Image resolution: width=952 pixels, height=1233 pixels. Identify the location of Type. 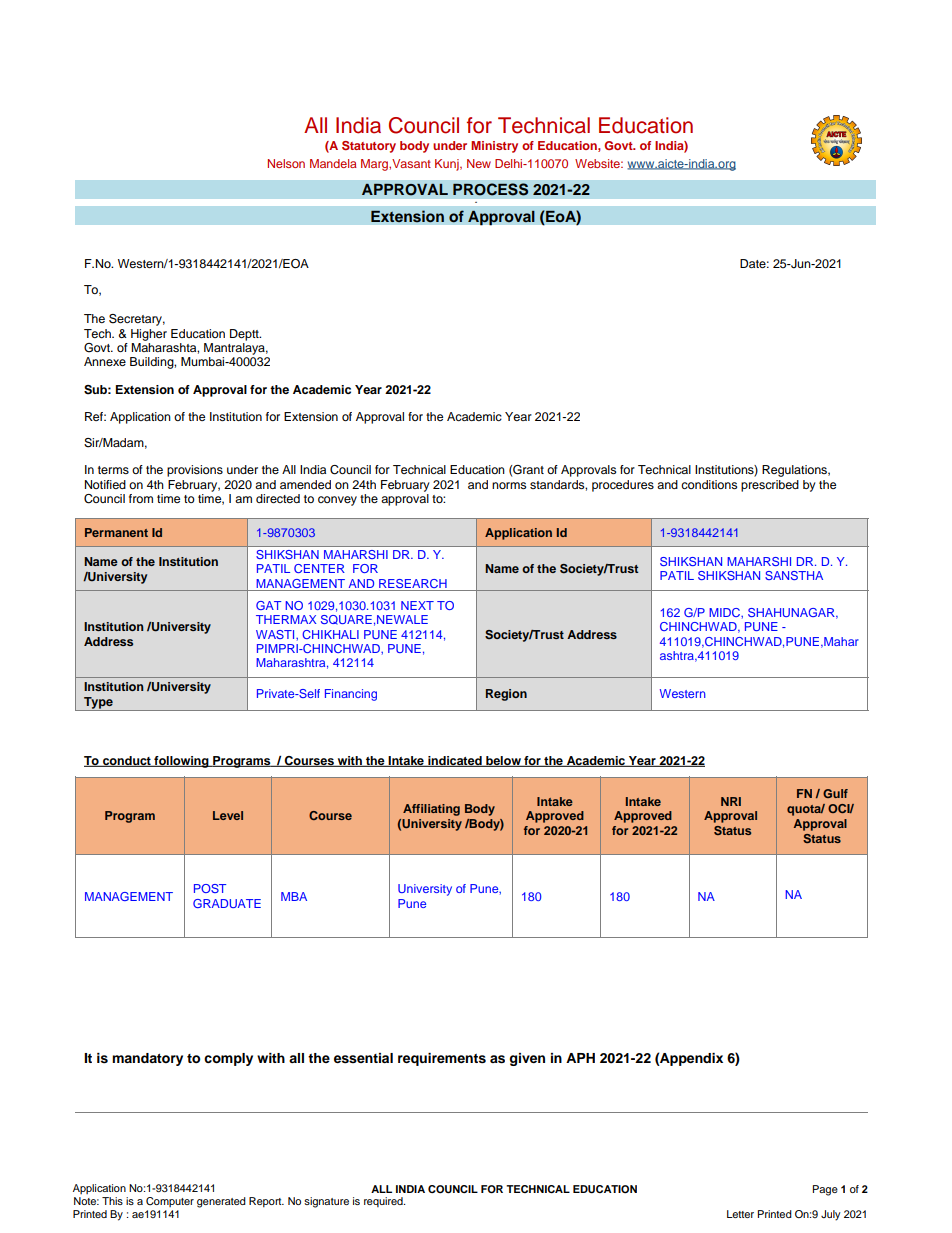
(98, 704).
